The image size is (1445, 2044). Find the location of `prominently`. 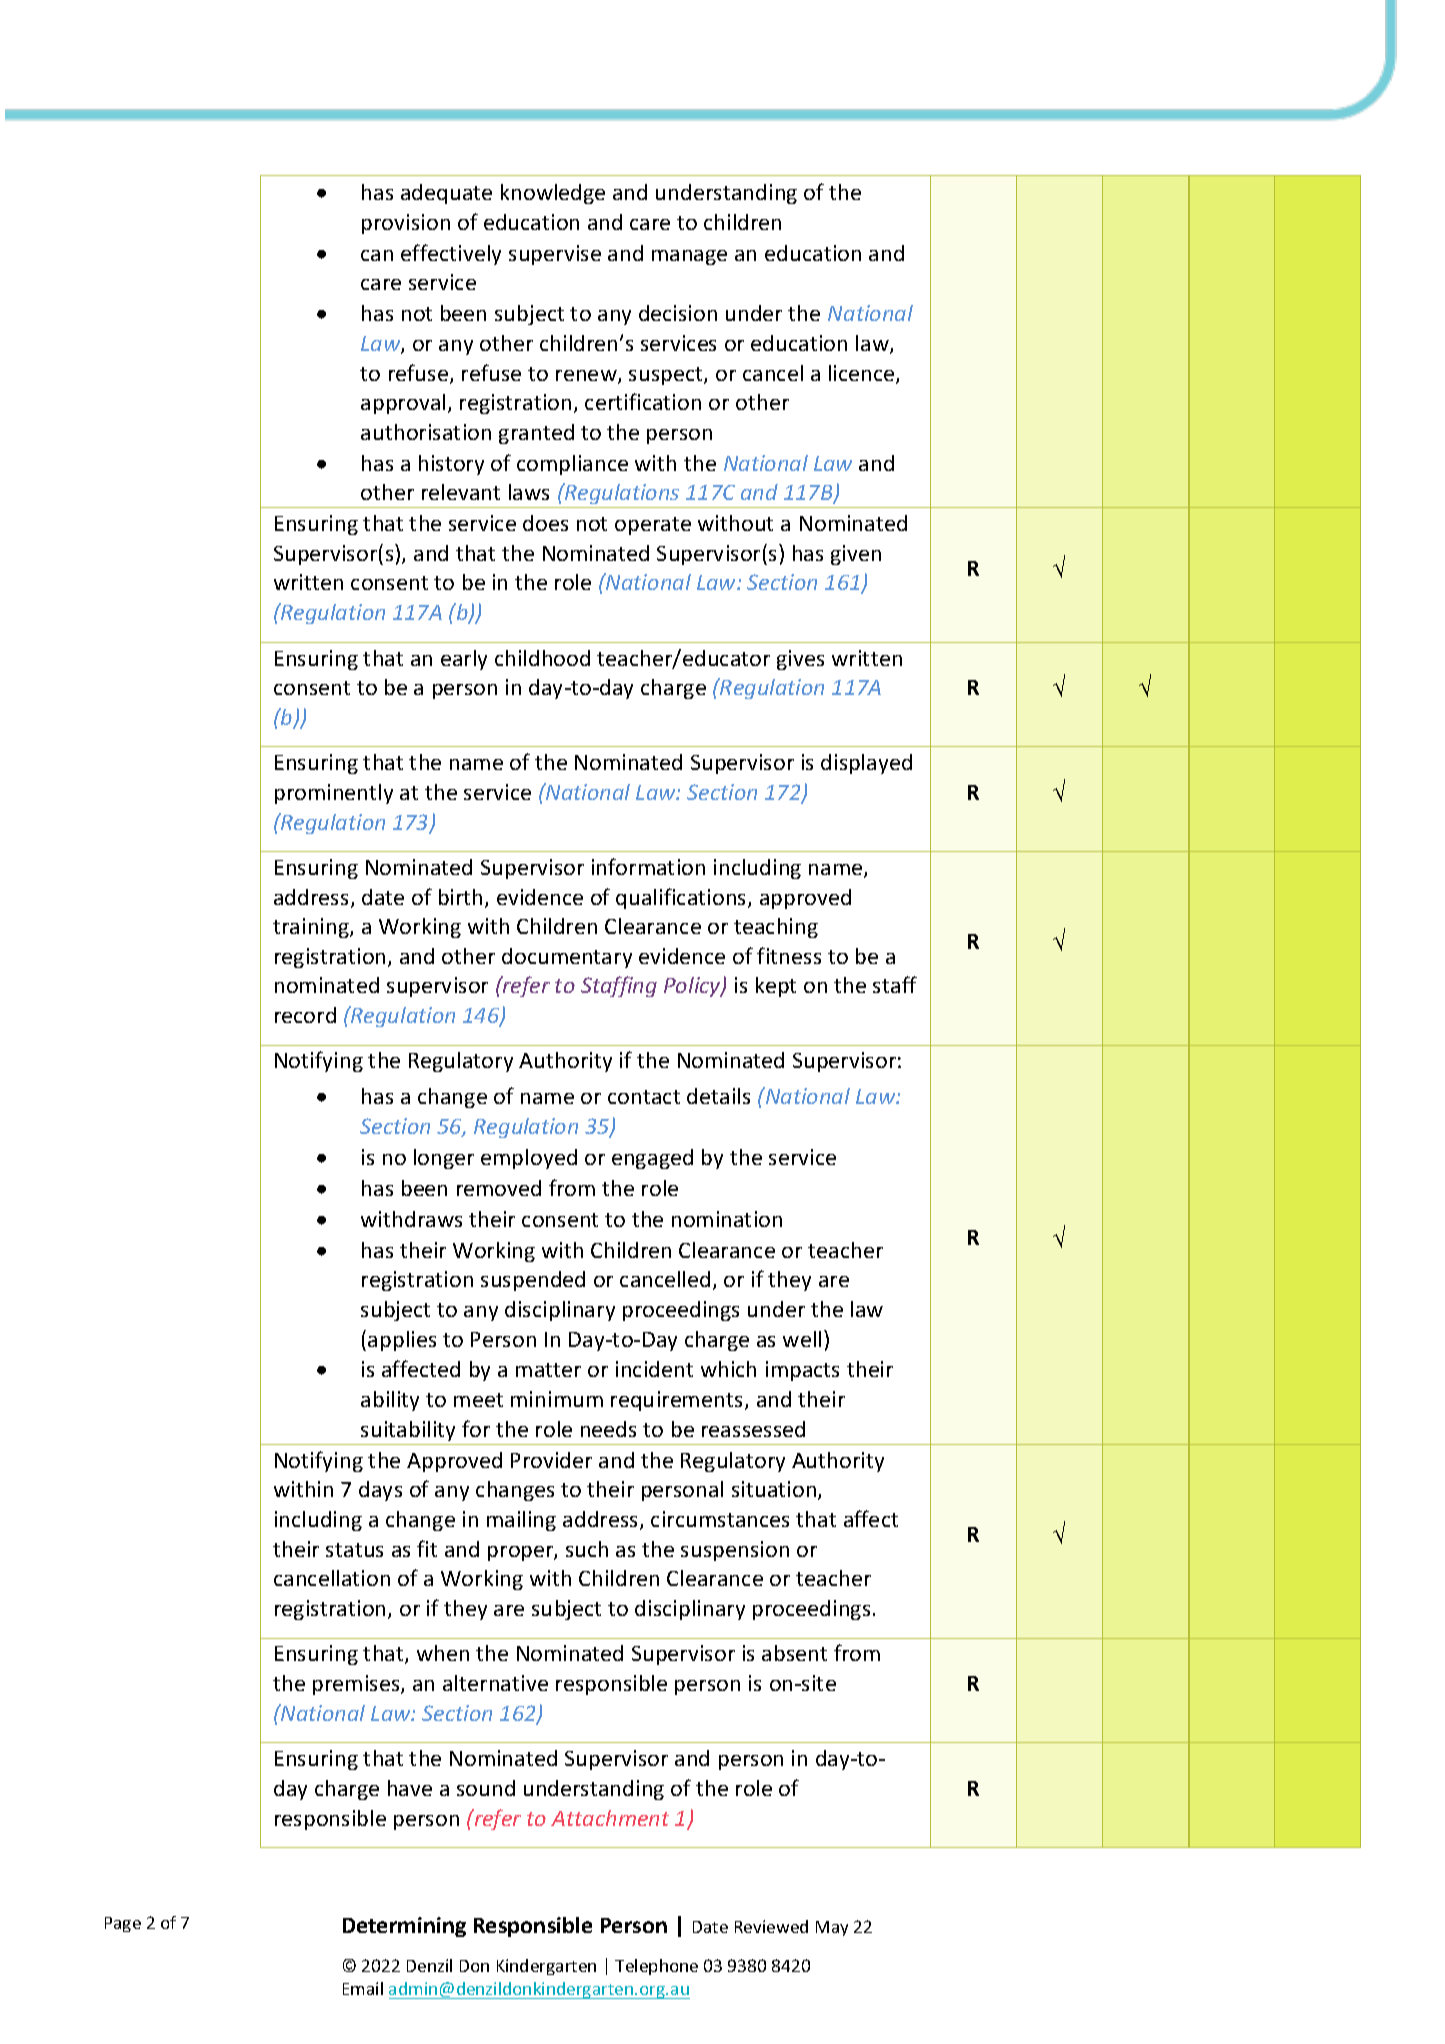

prominently is located at coordinates (334, 794).
